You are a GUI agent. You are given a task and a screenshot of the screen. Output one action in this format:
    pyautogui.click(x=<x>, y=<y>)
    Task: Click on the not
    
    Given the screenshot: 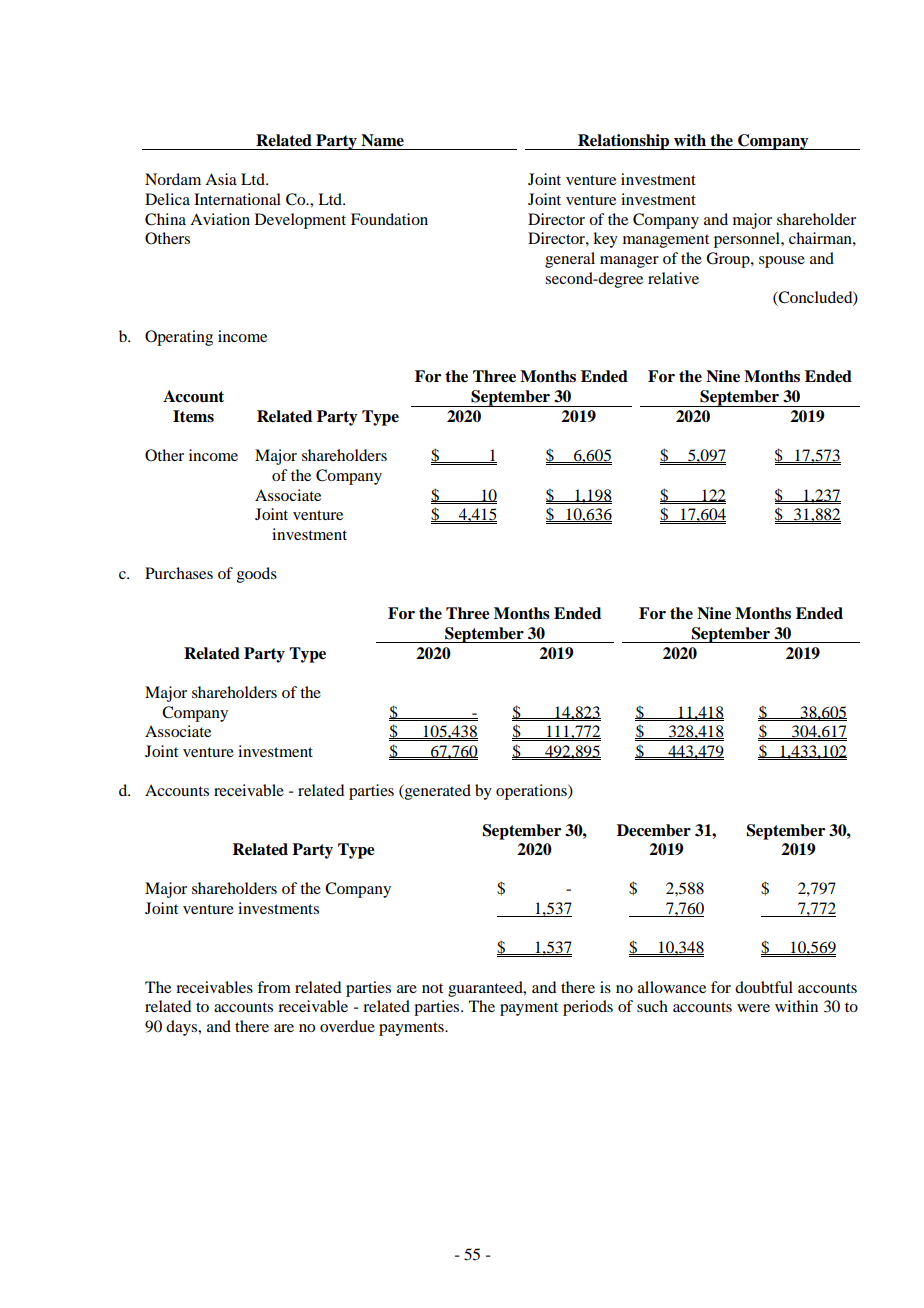 What is the action you would take?
    pyautogui.click(x=432, y=988)
